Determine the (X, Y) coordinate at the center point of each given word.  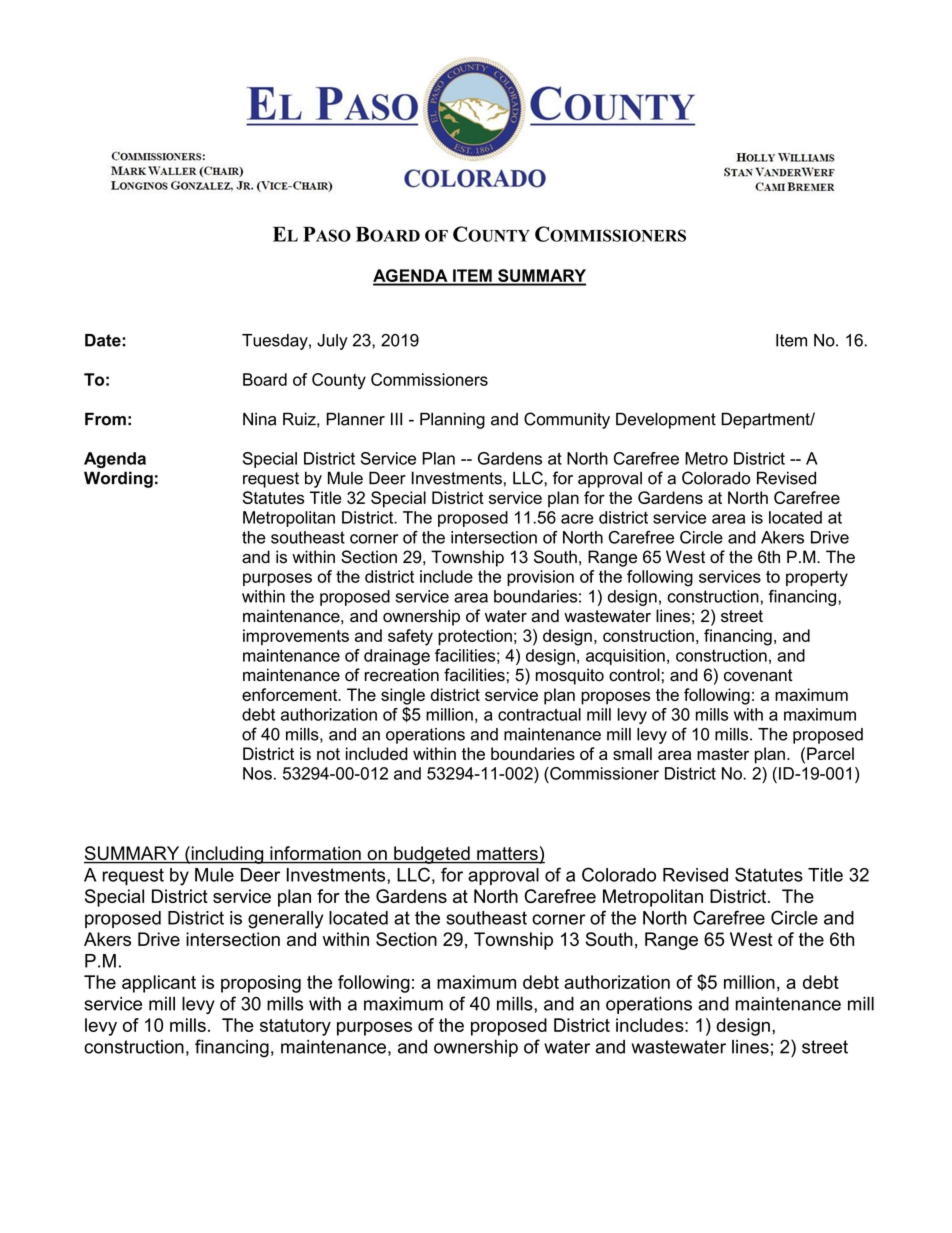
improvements (296, 637)
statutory (295, 1027)
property (817, 579)
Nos (257, 773)
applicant (159, 984)
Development (666, 420)
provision (540, 578)
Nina (259, 419)
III (396, 418)
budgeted (432, 855)
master (723, 754)
